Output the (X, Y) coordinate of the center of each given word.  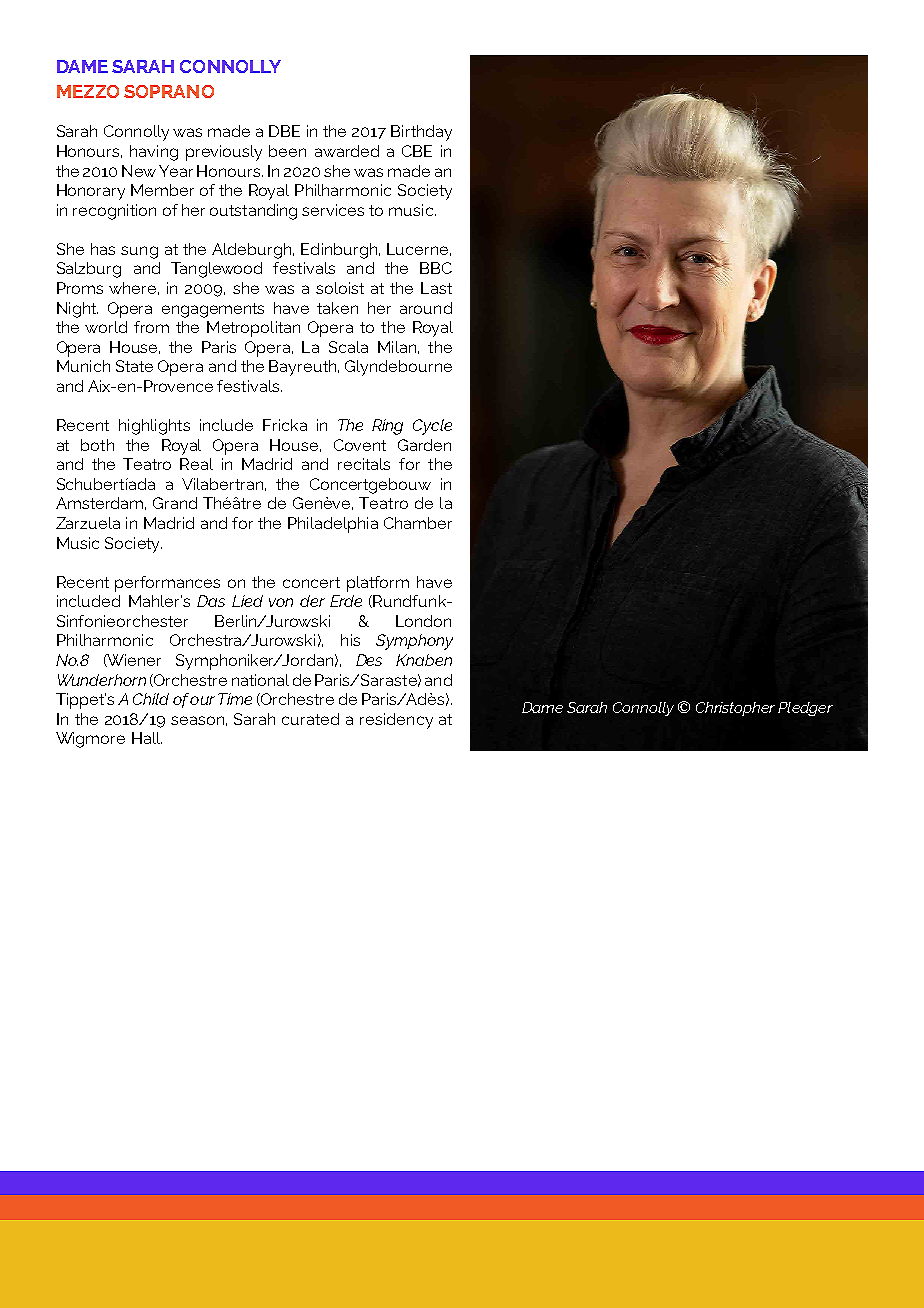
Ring (387, 427)
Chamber (418, 523)
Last (436, 288)
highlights (154, 427)
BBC (436, 268)
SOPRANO (169, 91)
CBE (417, 151)
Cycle (432, 427)
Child (151, 699)
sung (139, 252)
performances (167, 584)
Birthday (421, 133)
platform (378, 584)
